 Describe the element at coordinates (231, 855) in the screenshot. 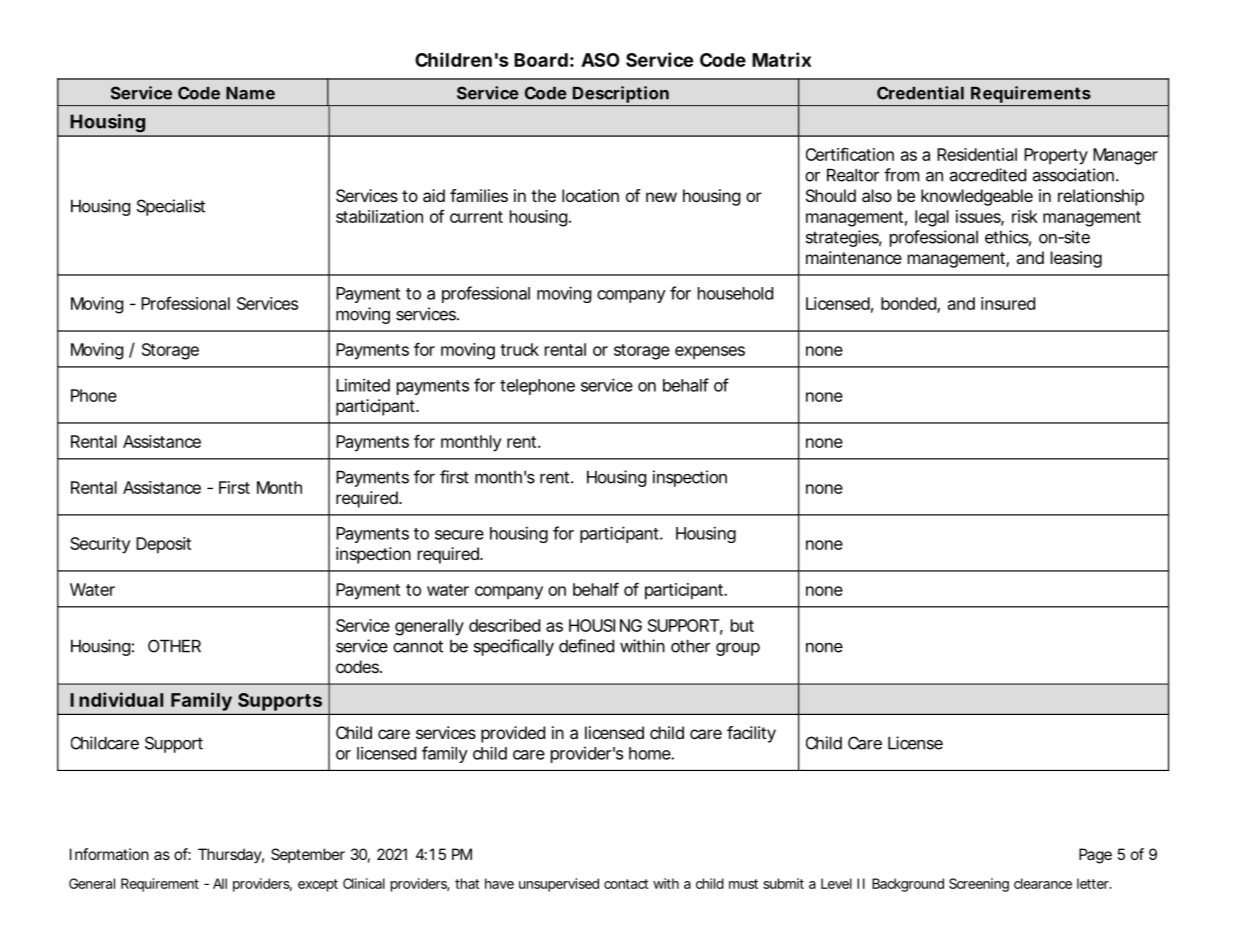

I see `Thursday` at that location.
